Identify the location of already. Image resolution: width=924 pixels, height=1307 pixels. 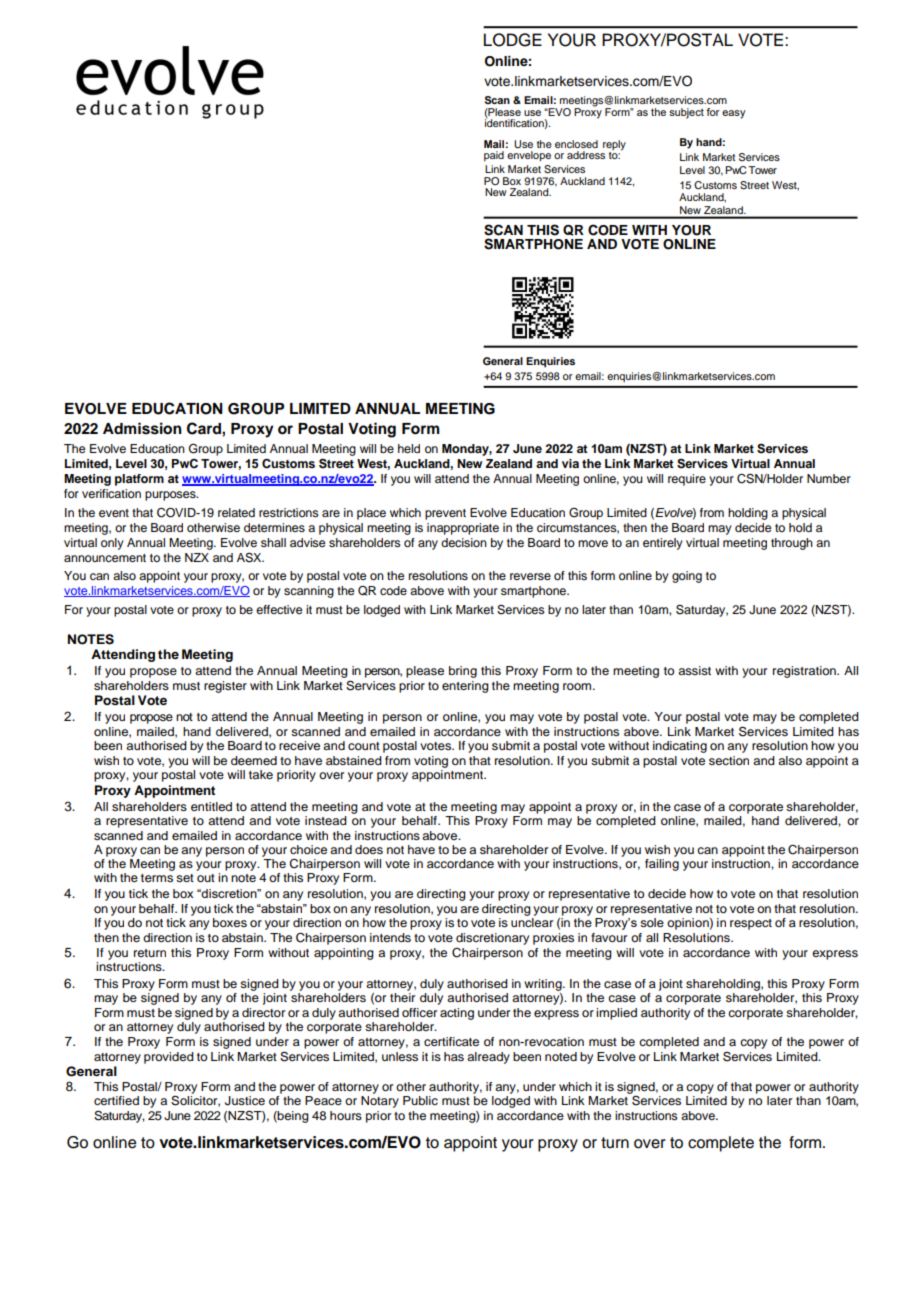
(488, 1058).
